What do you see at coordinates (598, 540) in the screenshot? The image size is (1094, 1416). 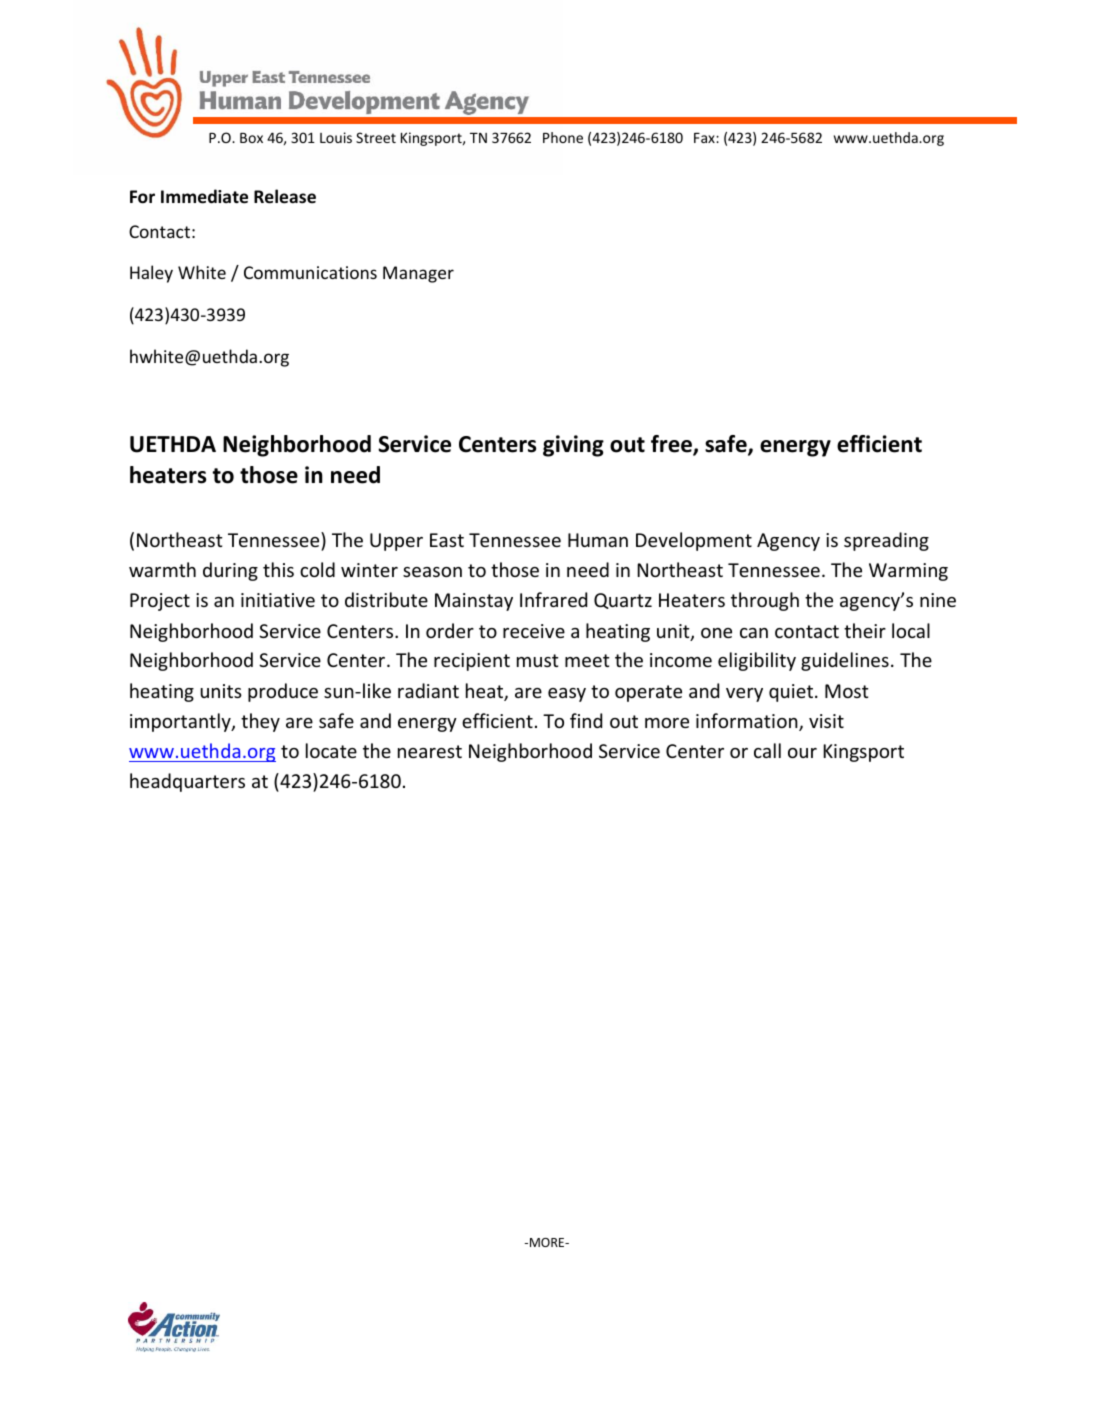 I see `Human` at bounding box center [598, 540].
